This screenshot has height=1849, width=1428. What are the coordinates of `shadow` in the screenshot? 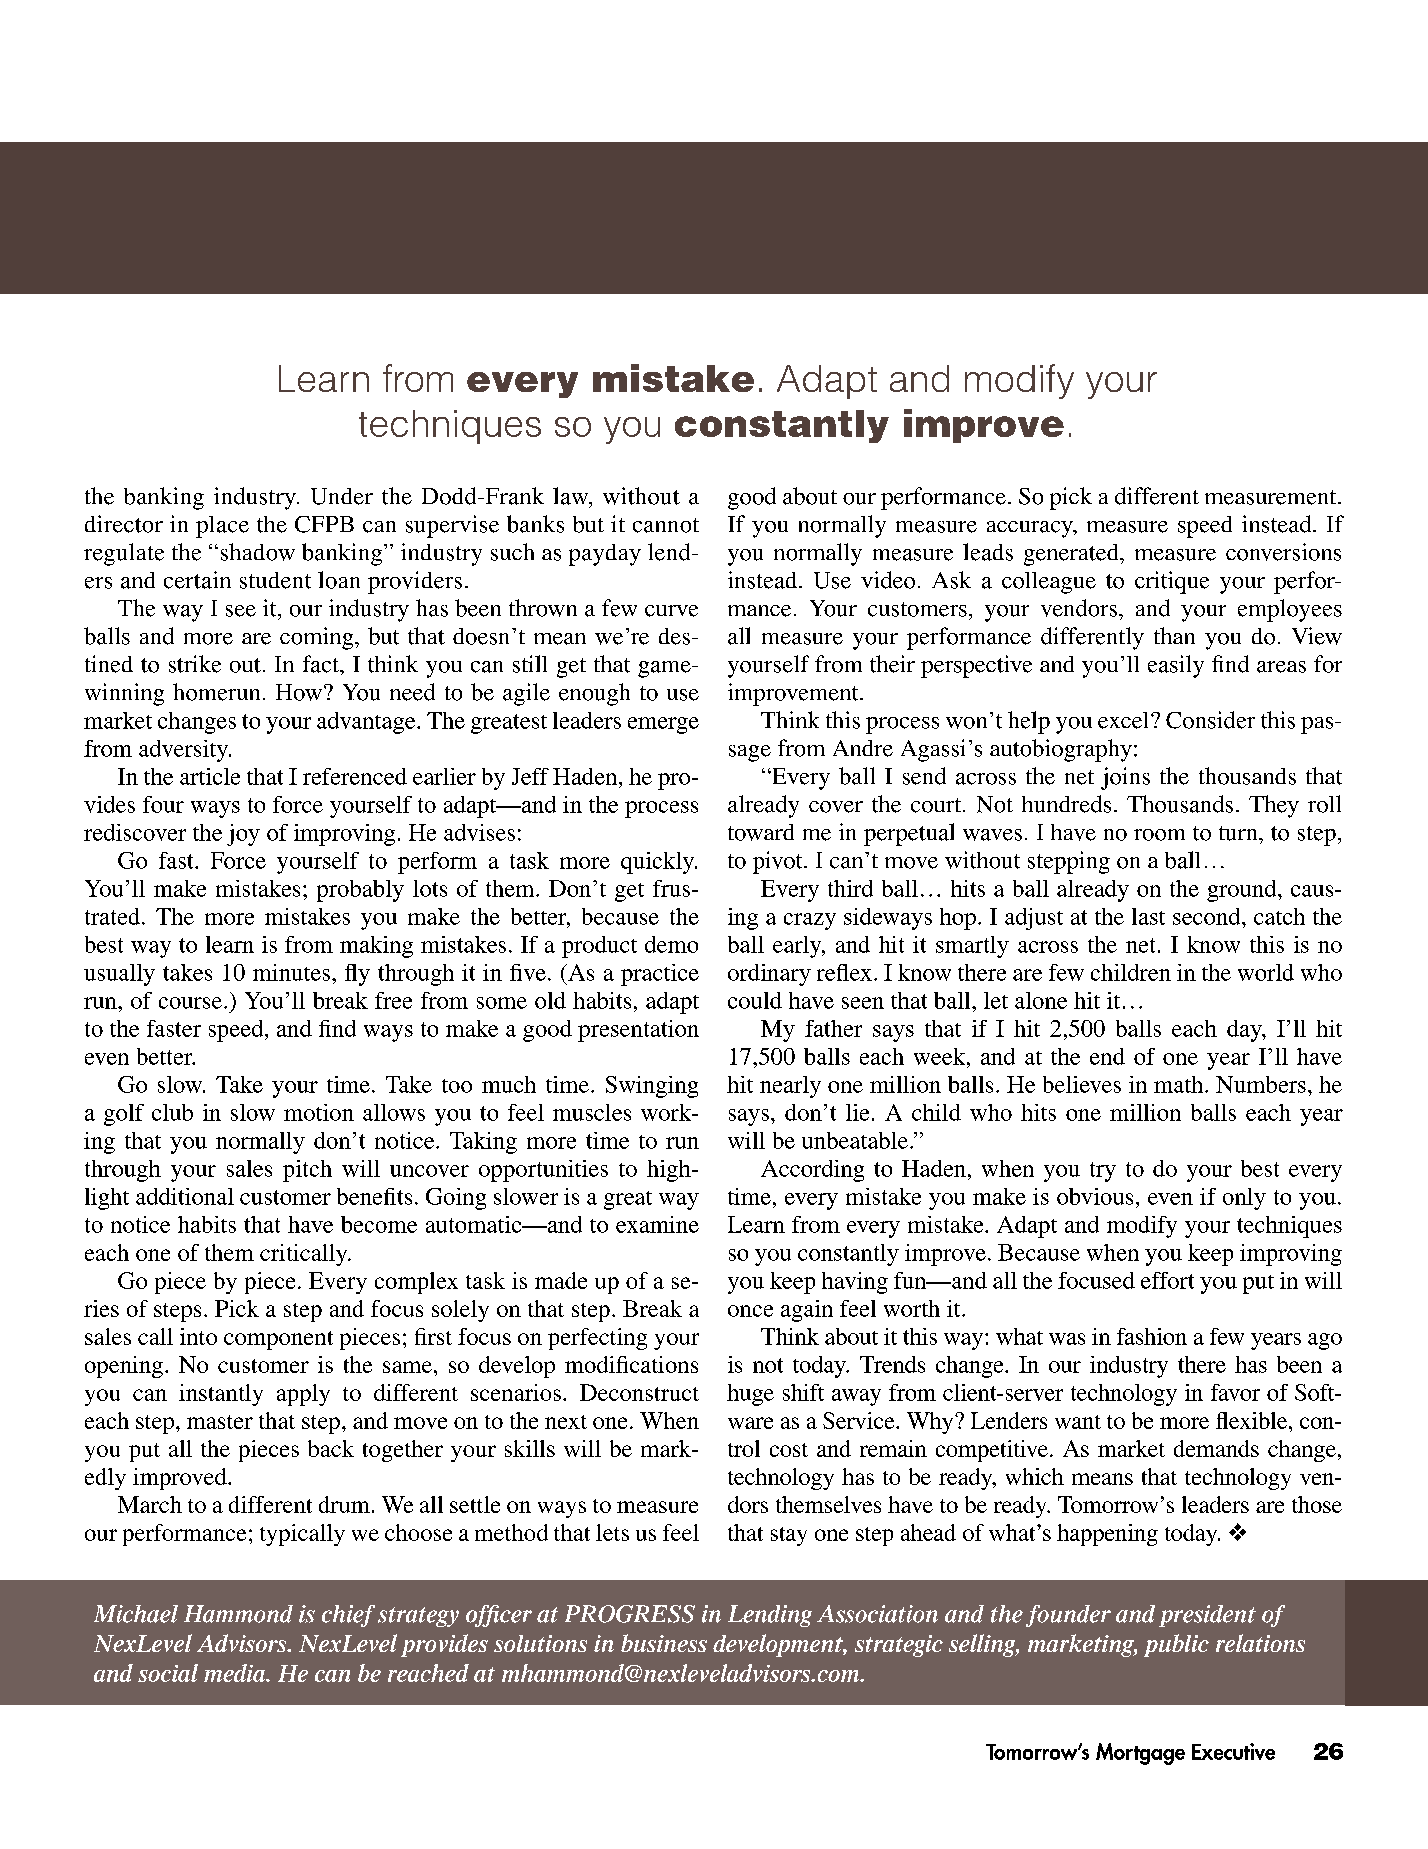 It's located at (258, 552).
